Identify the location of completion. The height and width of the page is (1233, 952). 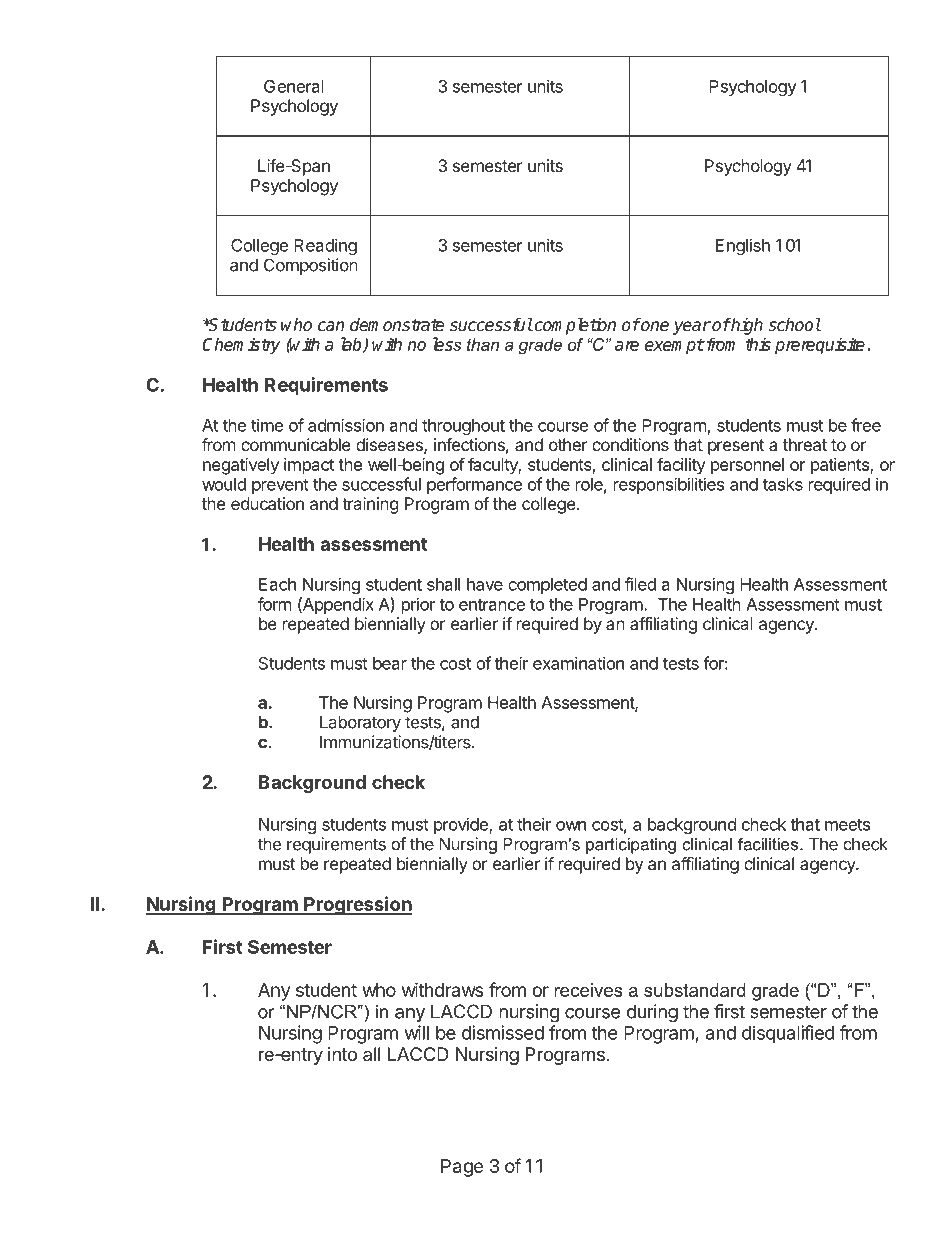
(574, 326).
